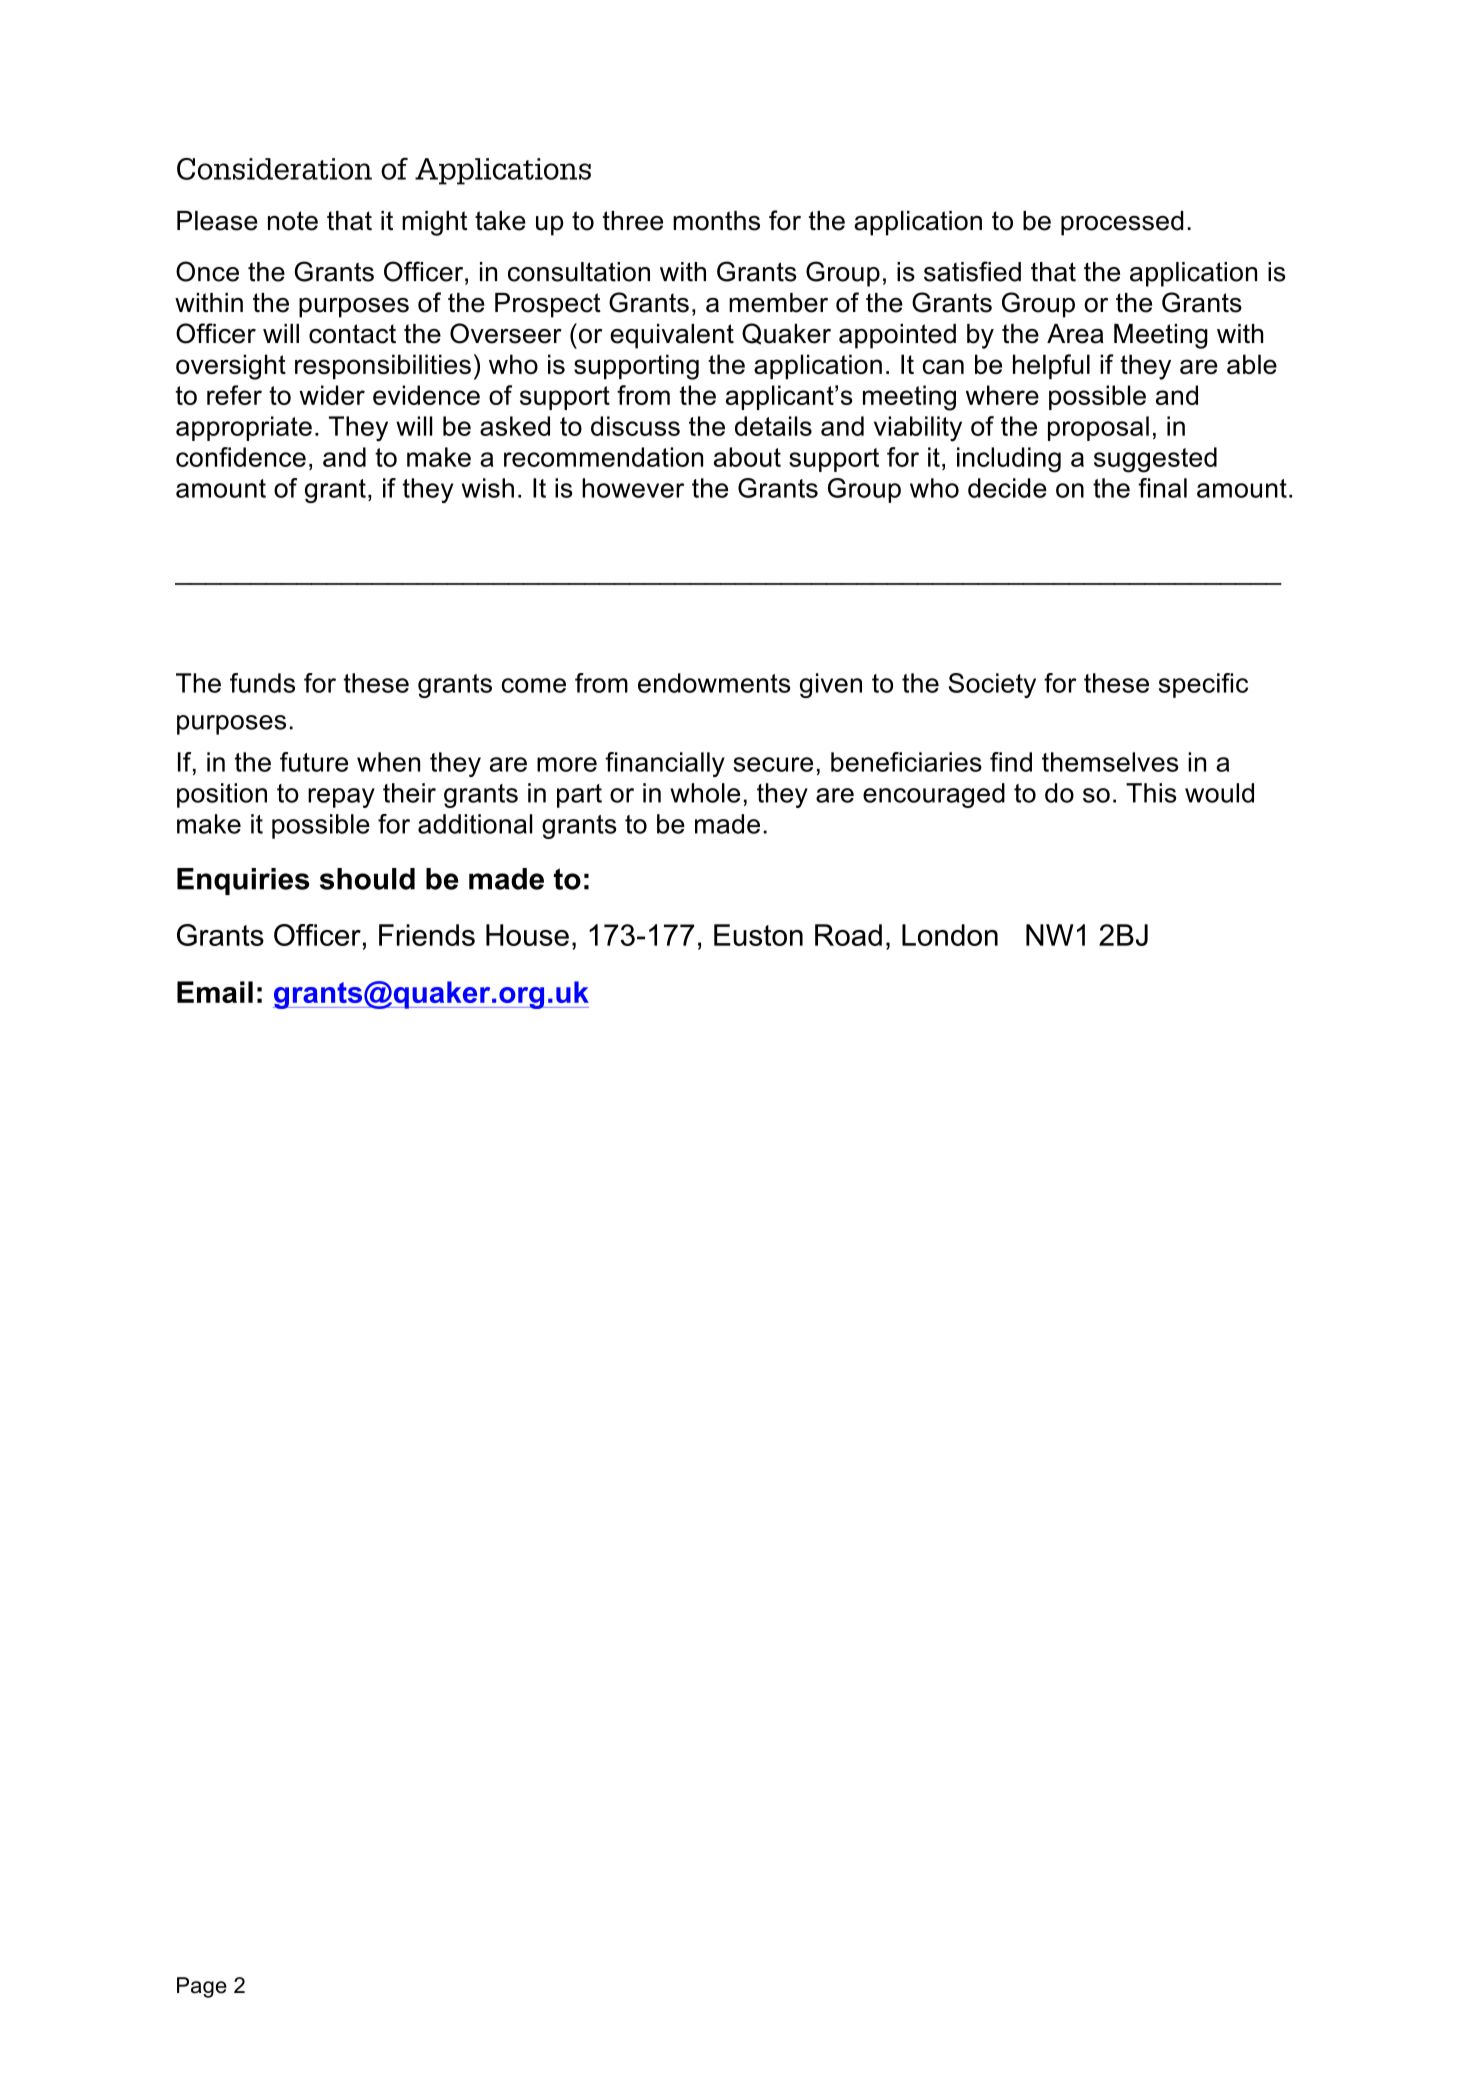 This page has height=2085, width=1474. I want to click on funds, so click(262, 683).
